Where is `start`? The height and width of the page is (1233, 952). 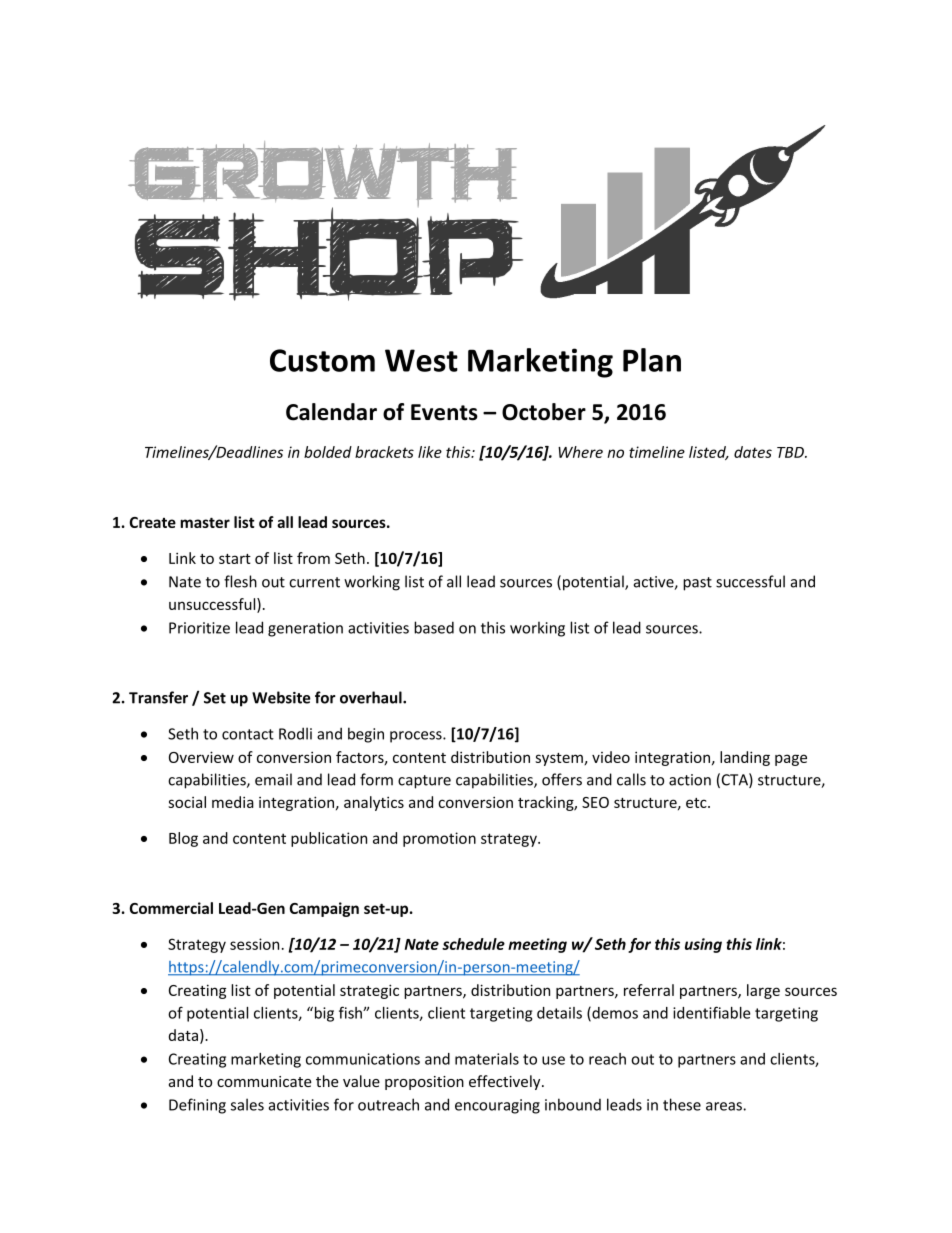
start is located at coordinates (235, 559).
